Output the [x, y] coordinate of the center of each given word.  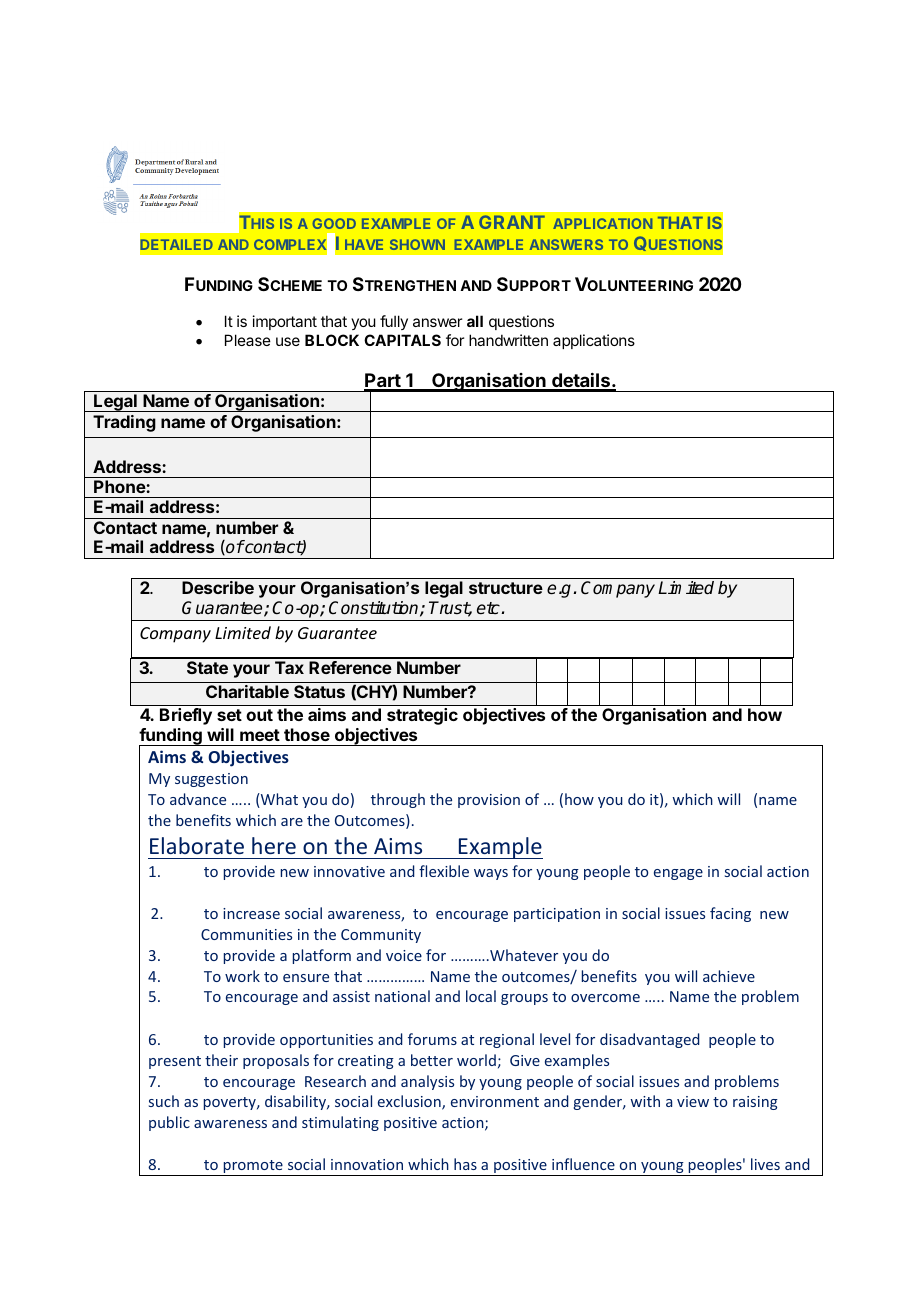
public [169, 1123]
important [285, 322]
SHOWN [417, 244]
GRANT [512, 222]
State [207, 667]
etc [488, 608]
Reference [350, 667]
